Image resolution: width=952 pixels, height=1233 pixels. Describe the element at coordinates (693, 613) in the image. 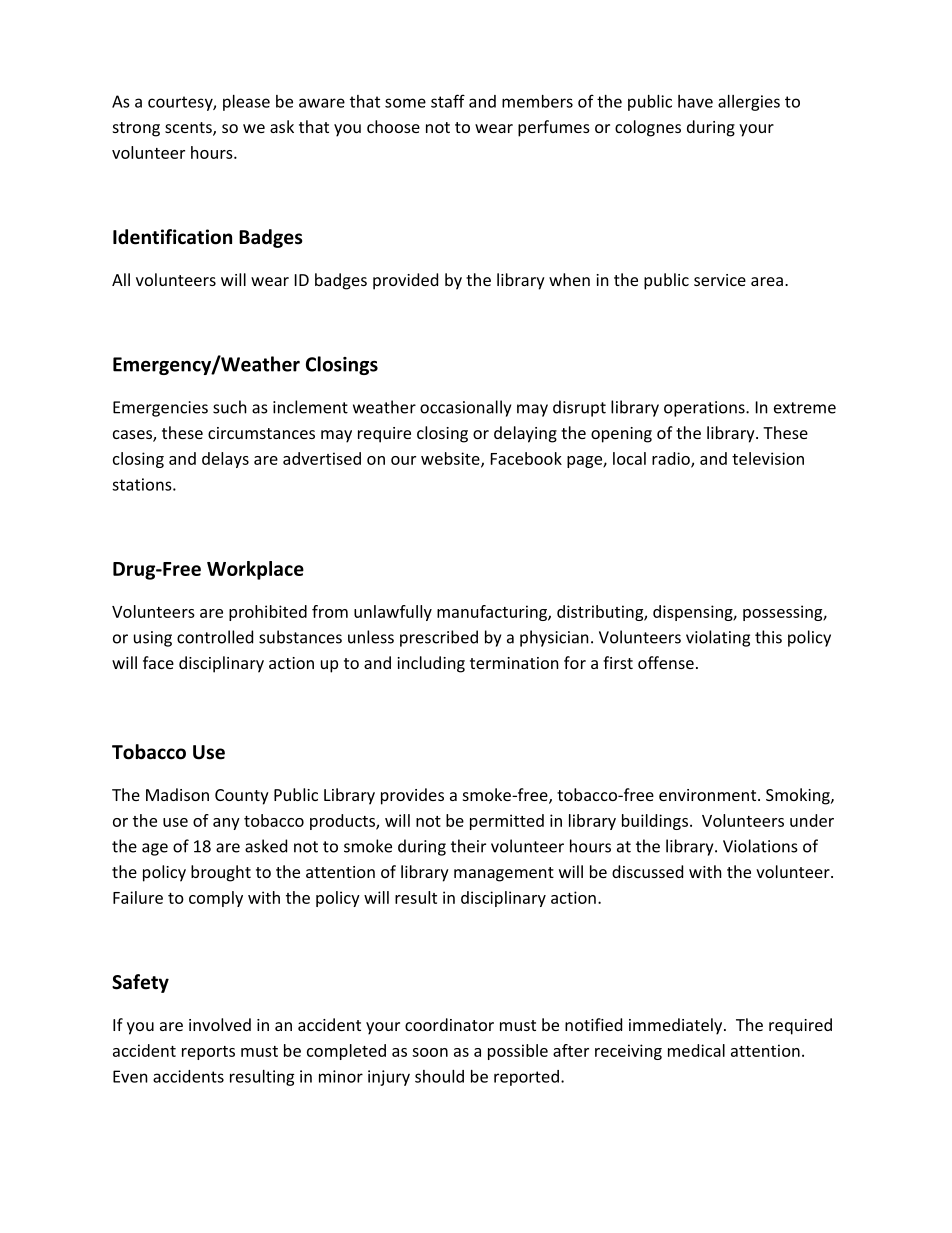

I see `dispensing` at that location.
